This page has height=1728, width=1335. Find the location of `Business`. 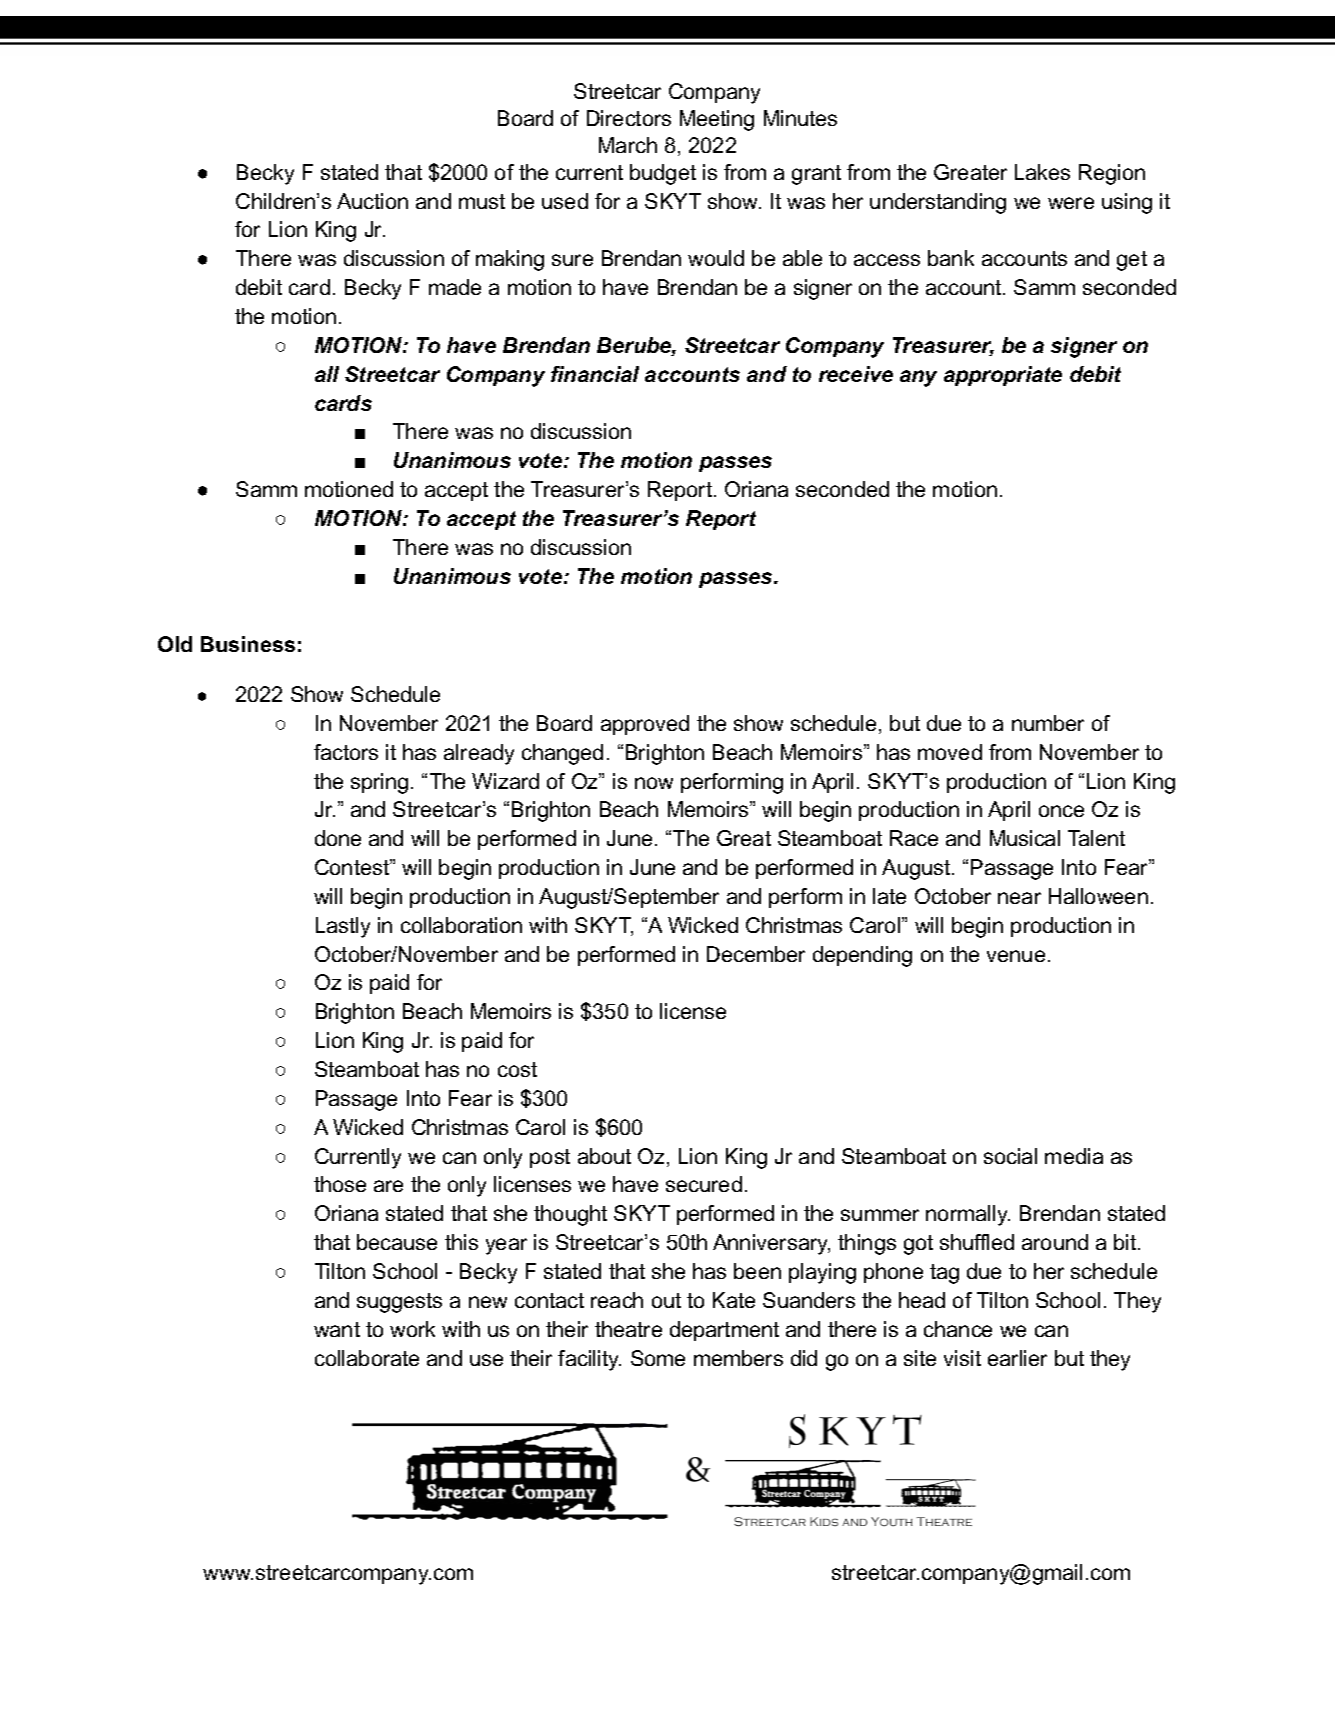

Business is located at coordinates (248, 644).
